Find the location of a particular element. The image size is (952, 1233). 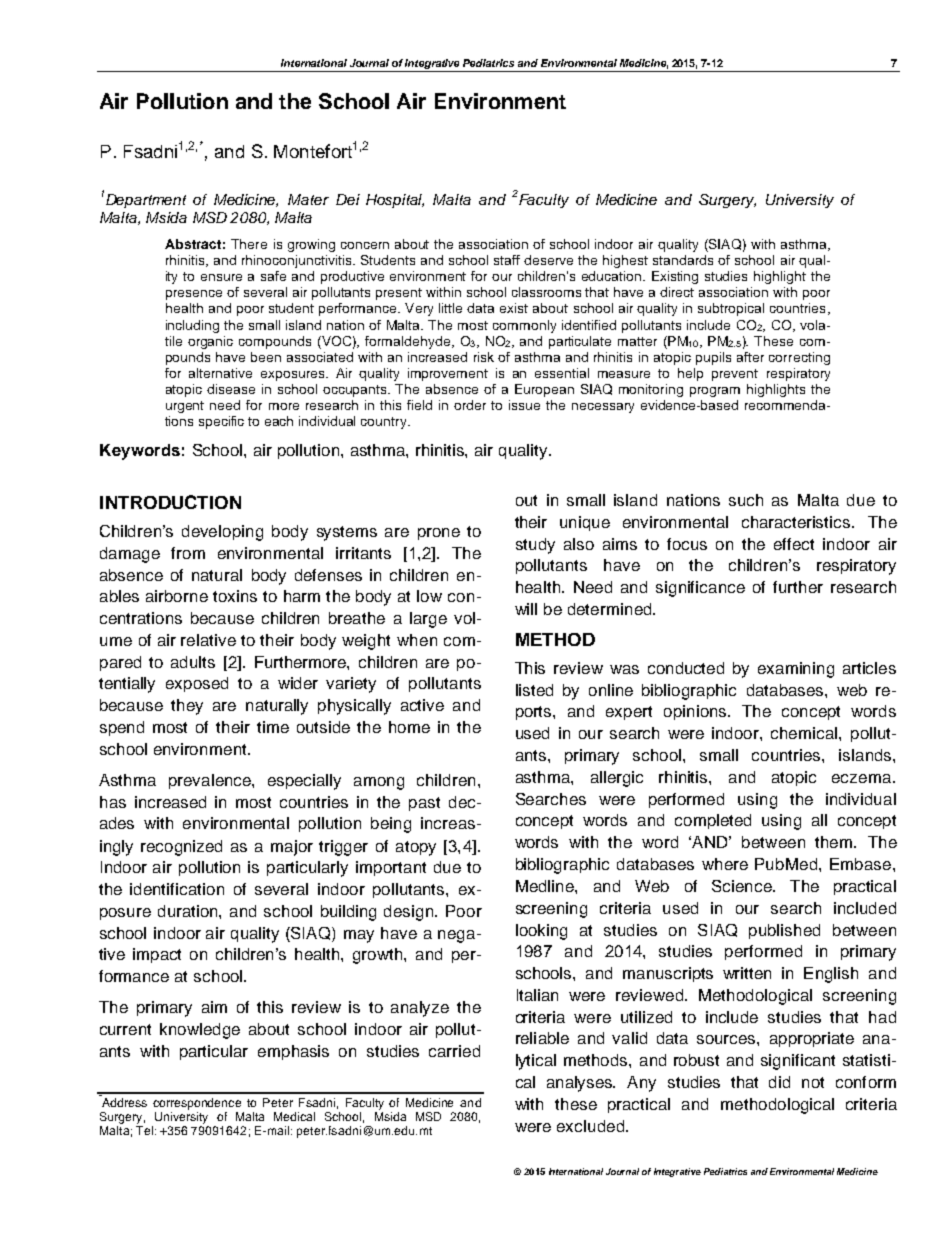

listed is located at coordinates (534, 690).
